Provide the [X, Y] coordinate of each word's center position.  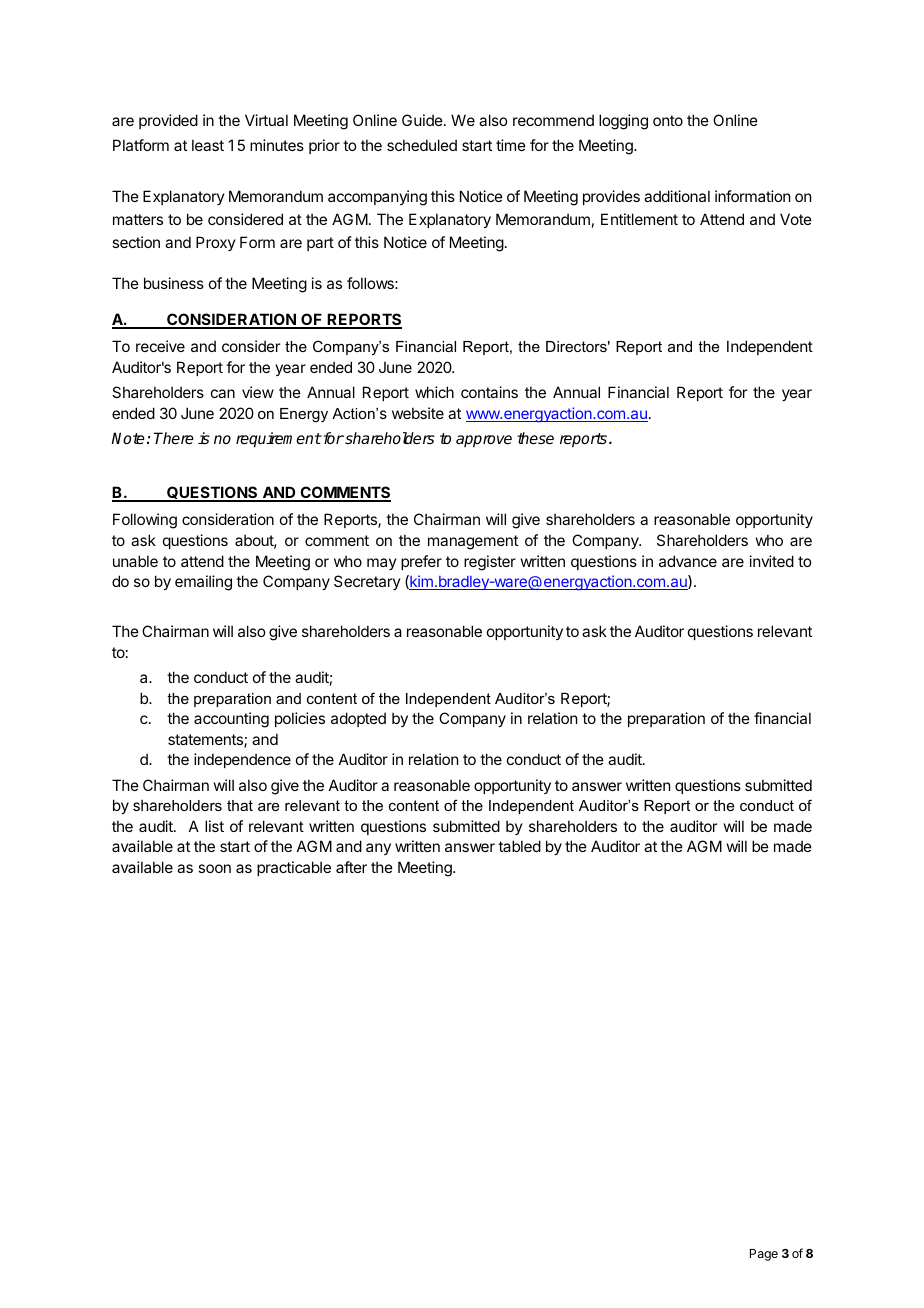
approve [484, 441]
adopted [358, 719]
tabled [519, 846]
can [223, 393]
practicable [294, 868]
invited [772, 561]
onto [668, 120]
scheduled [422, 145]
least [208, 145]
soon [214, 868]
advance [688, 561]
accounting [231, 720]
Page [764, 1255]
